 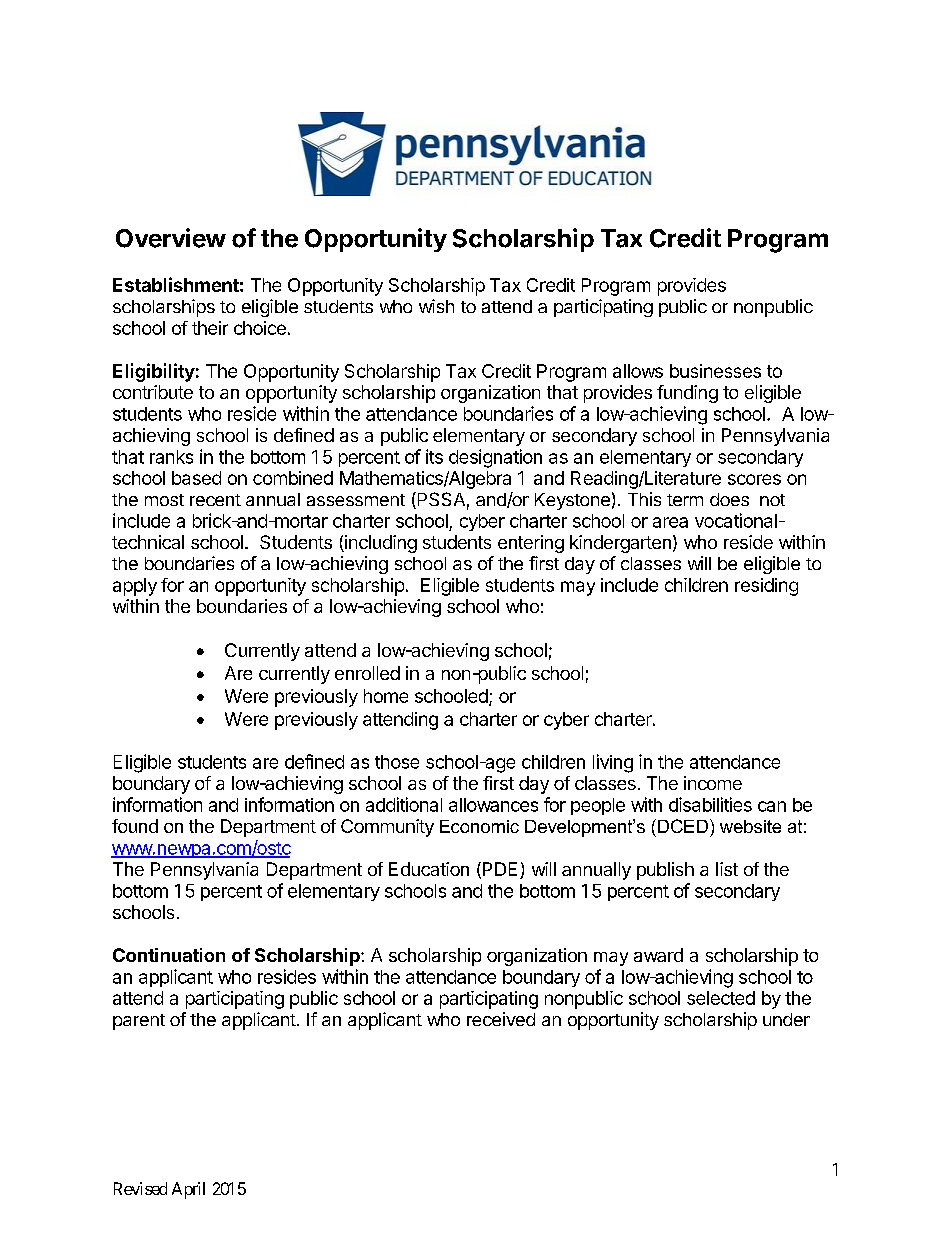 What do you see at coordinates (188, 1190) in the screenshot?
I see `April` at bounding box center [188, 1190].
